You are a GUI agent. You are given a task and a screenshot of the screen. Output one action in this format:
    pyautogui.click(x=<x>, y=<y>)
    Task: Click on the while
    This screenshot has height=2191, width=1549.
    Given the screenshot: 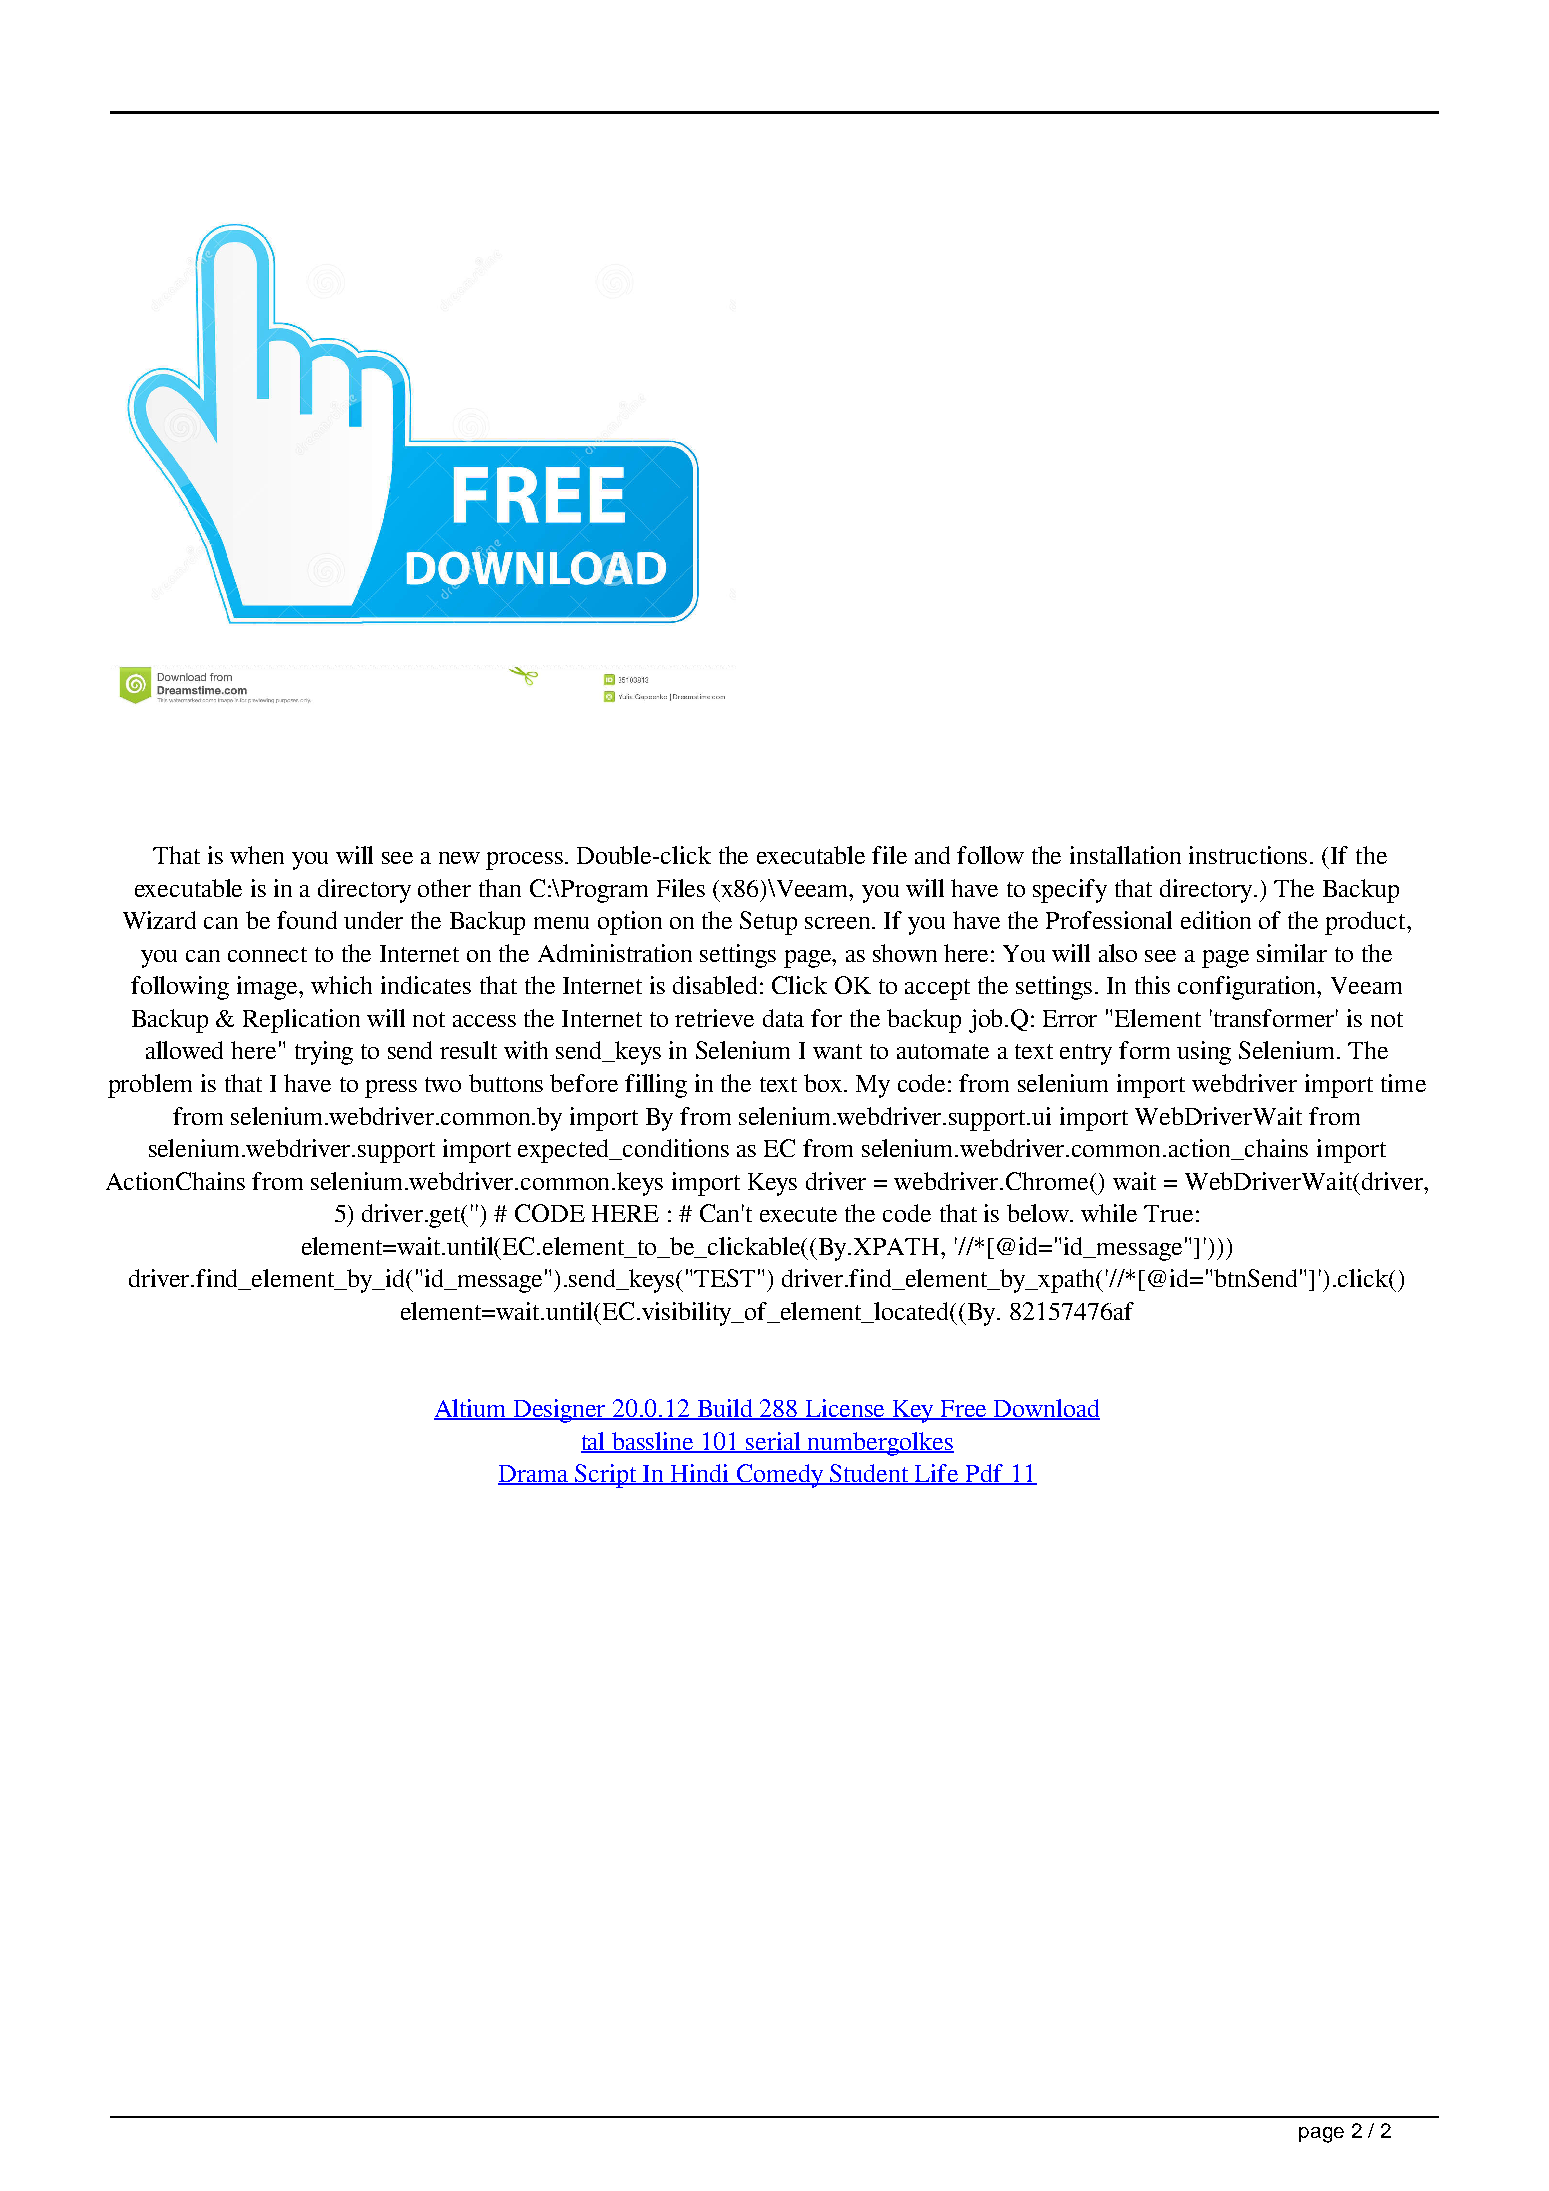 What is the action you would take?
    pyautogui.click(x=1109, y=1213)
